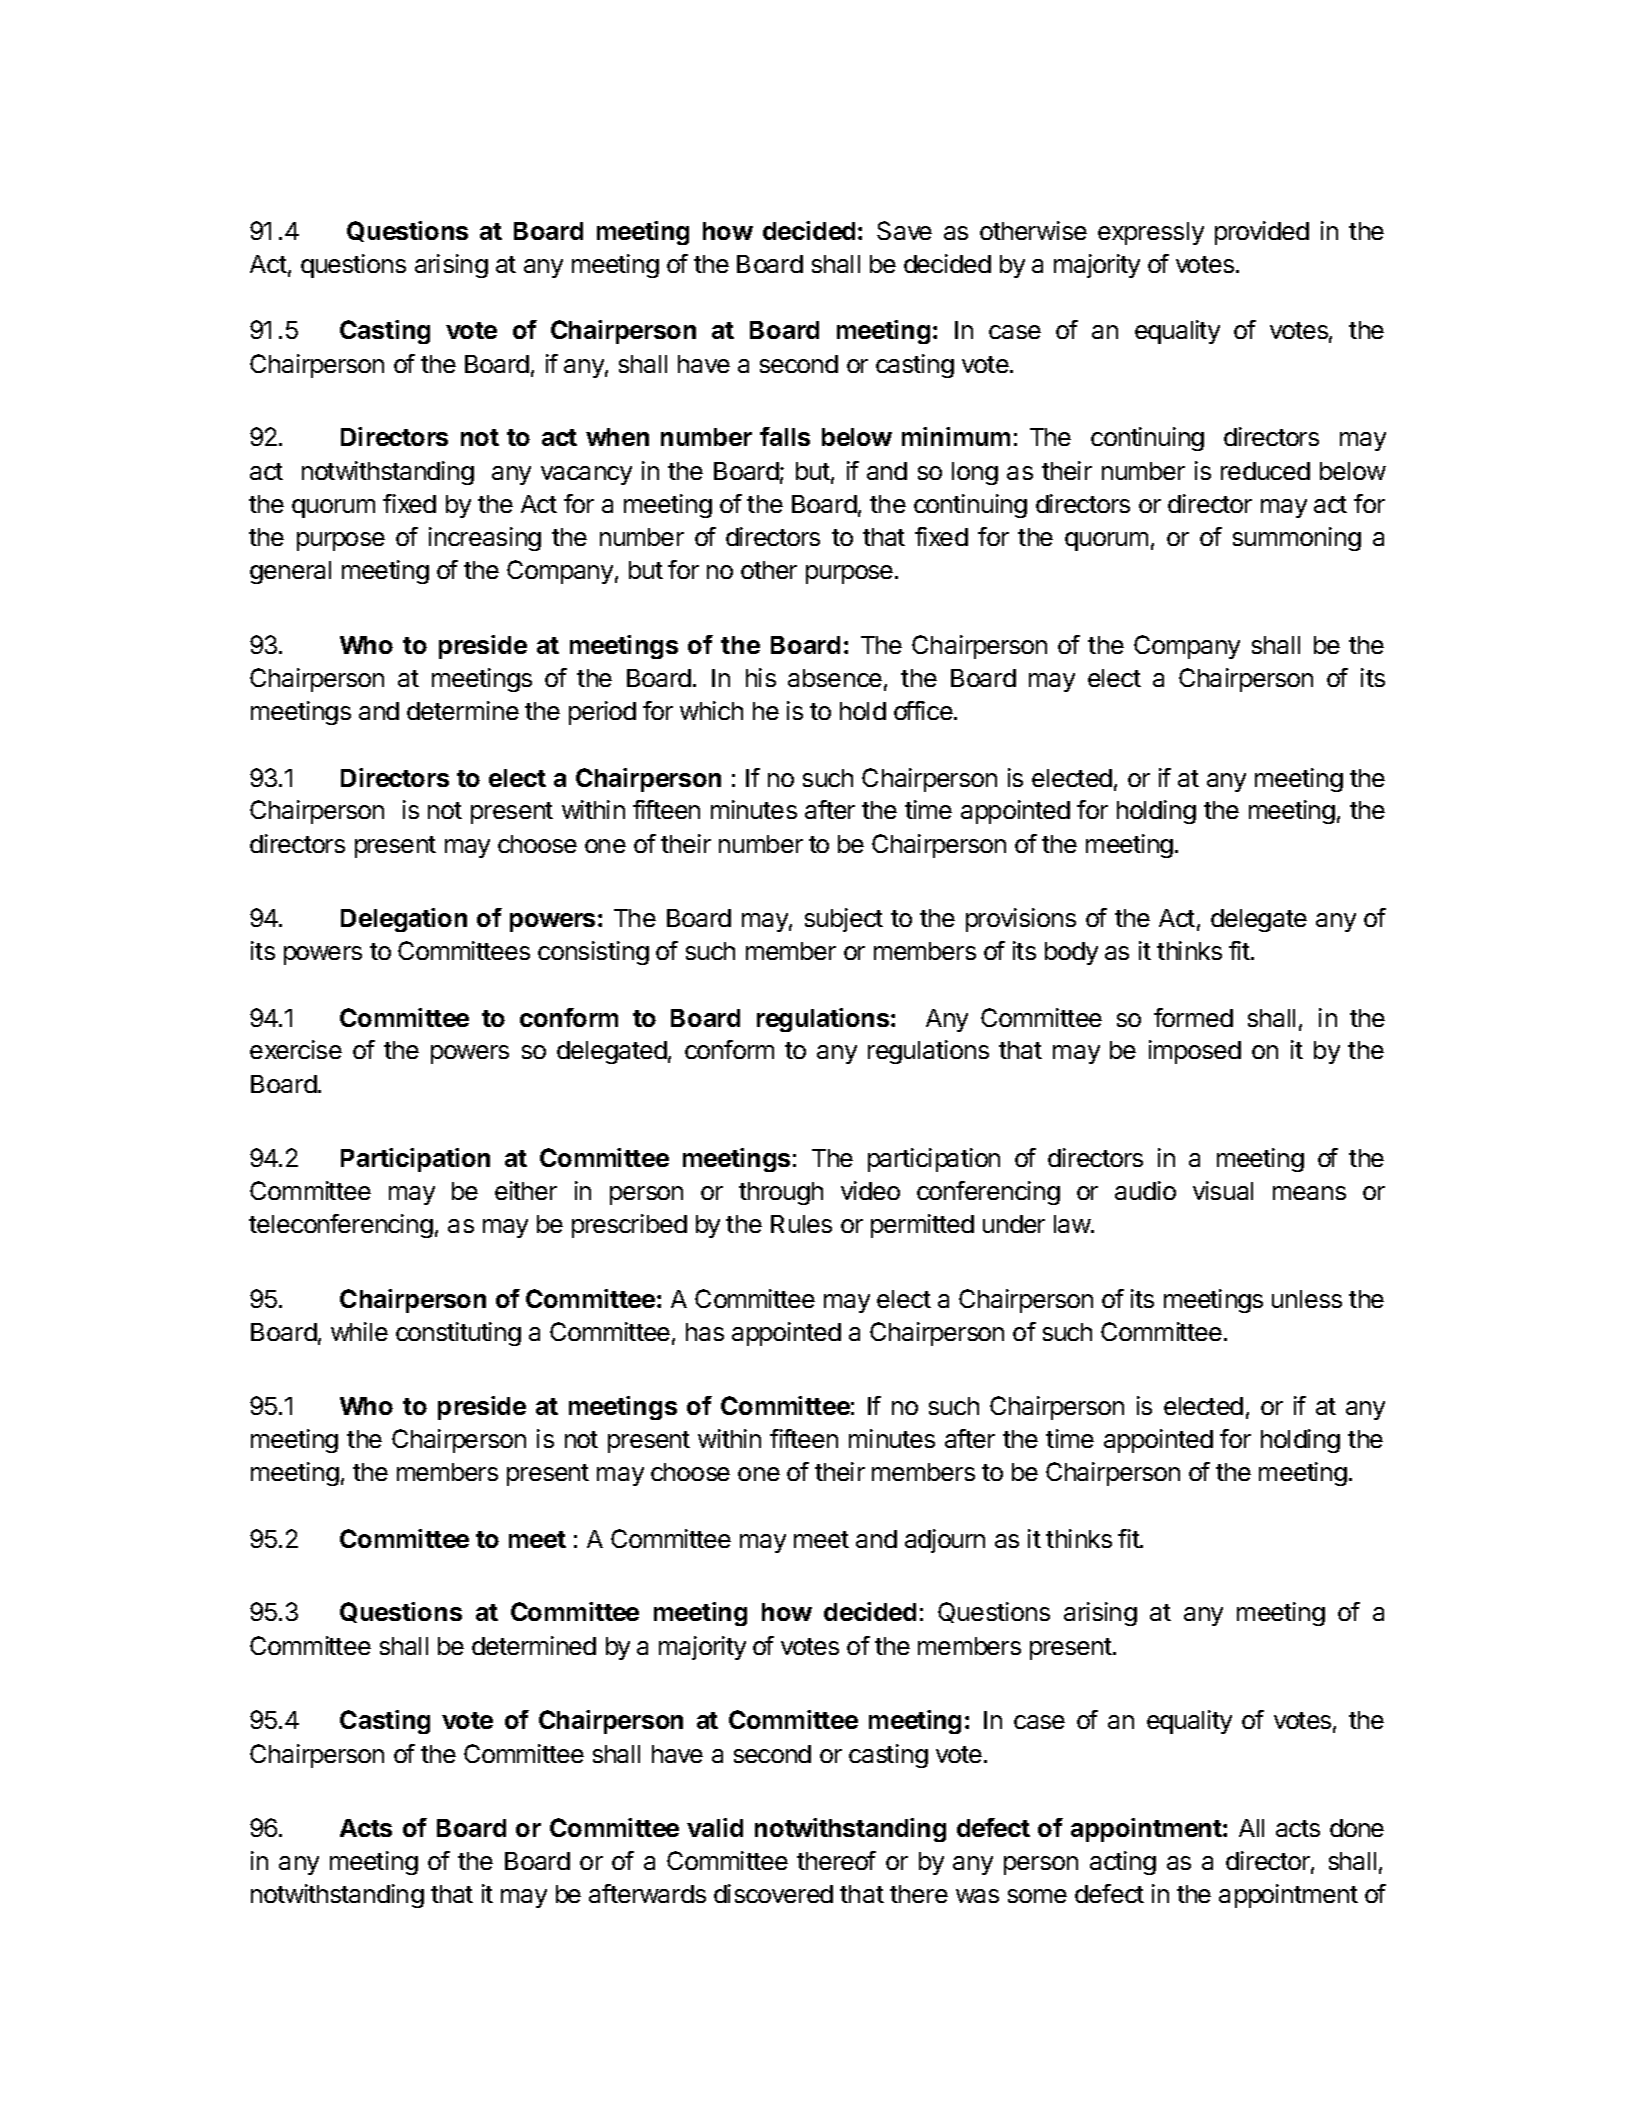 The width and height of the screenshot is (1632, 2112). I want to click on Delegation, so click(404, 920).
